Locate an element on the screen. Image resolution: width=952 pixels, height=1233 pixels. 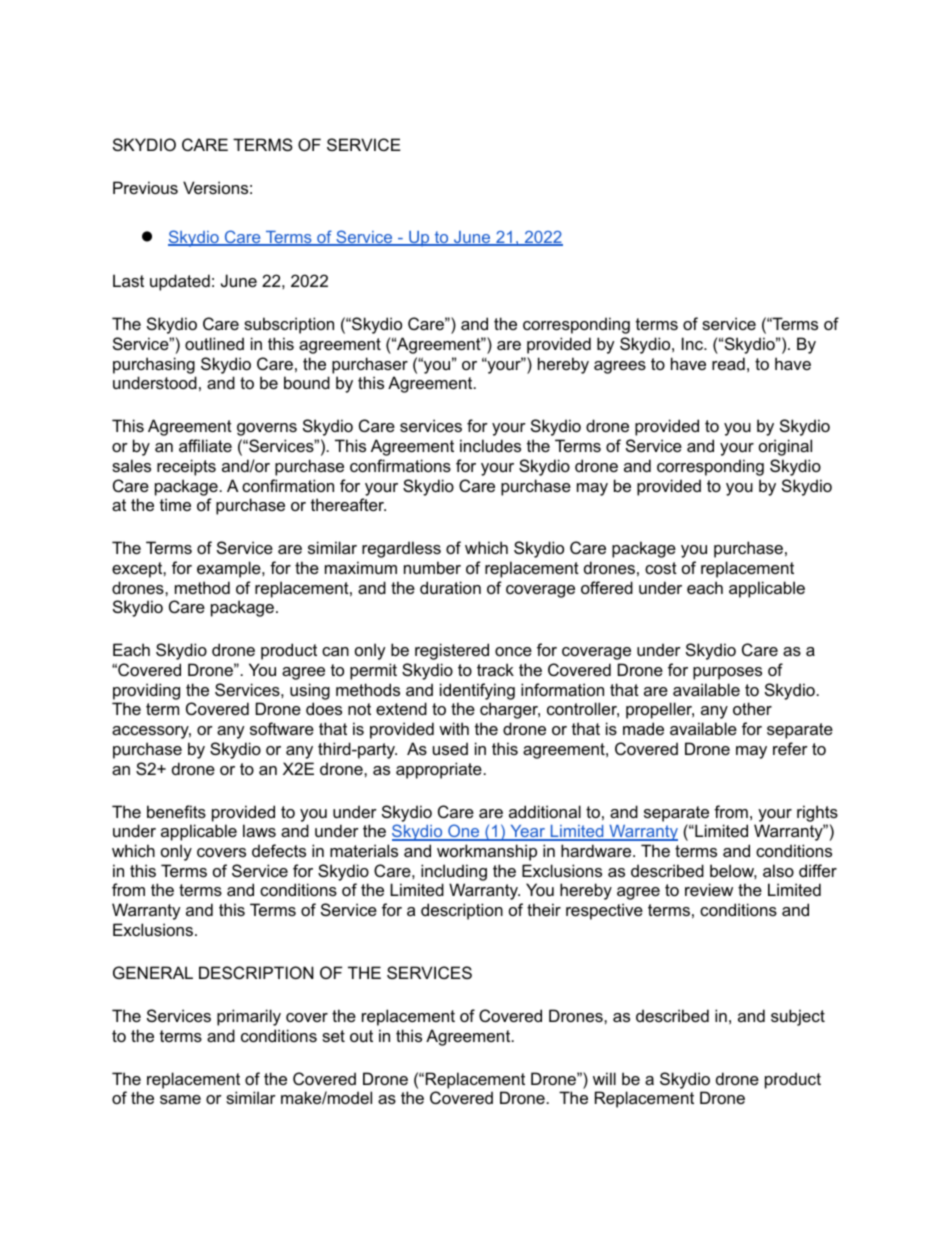
Previous is located at coordinates (145, 187).
